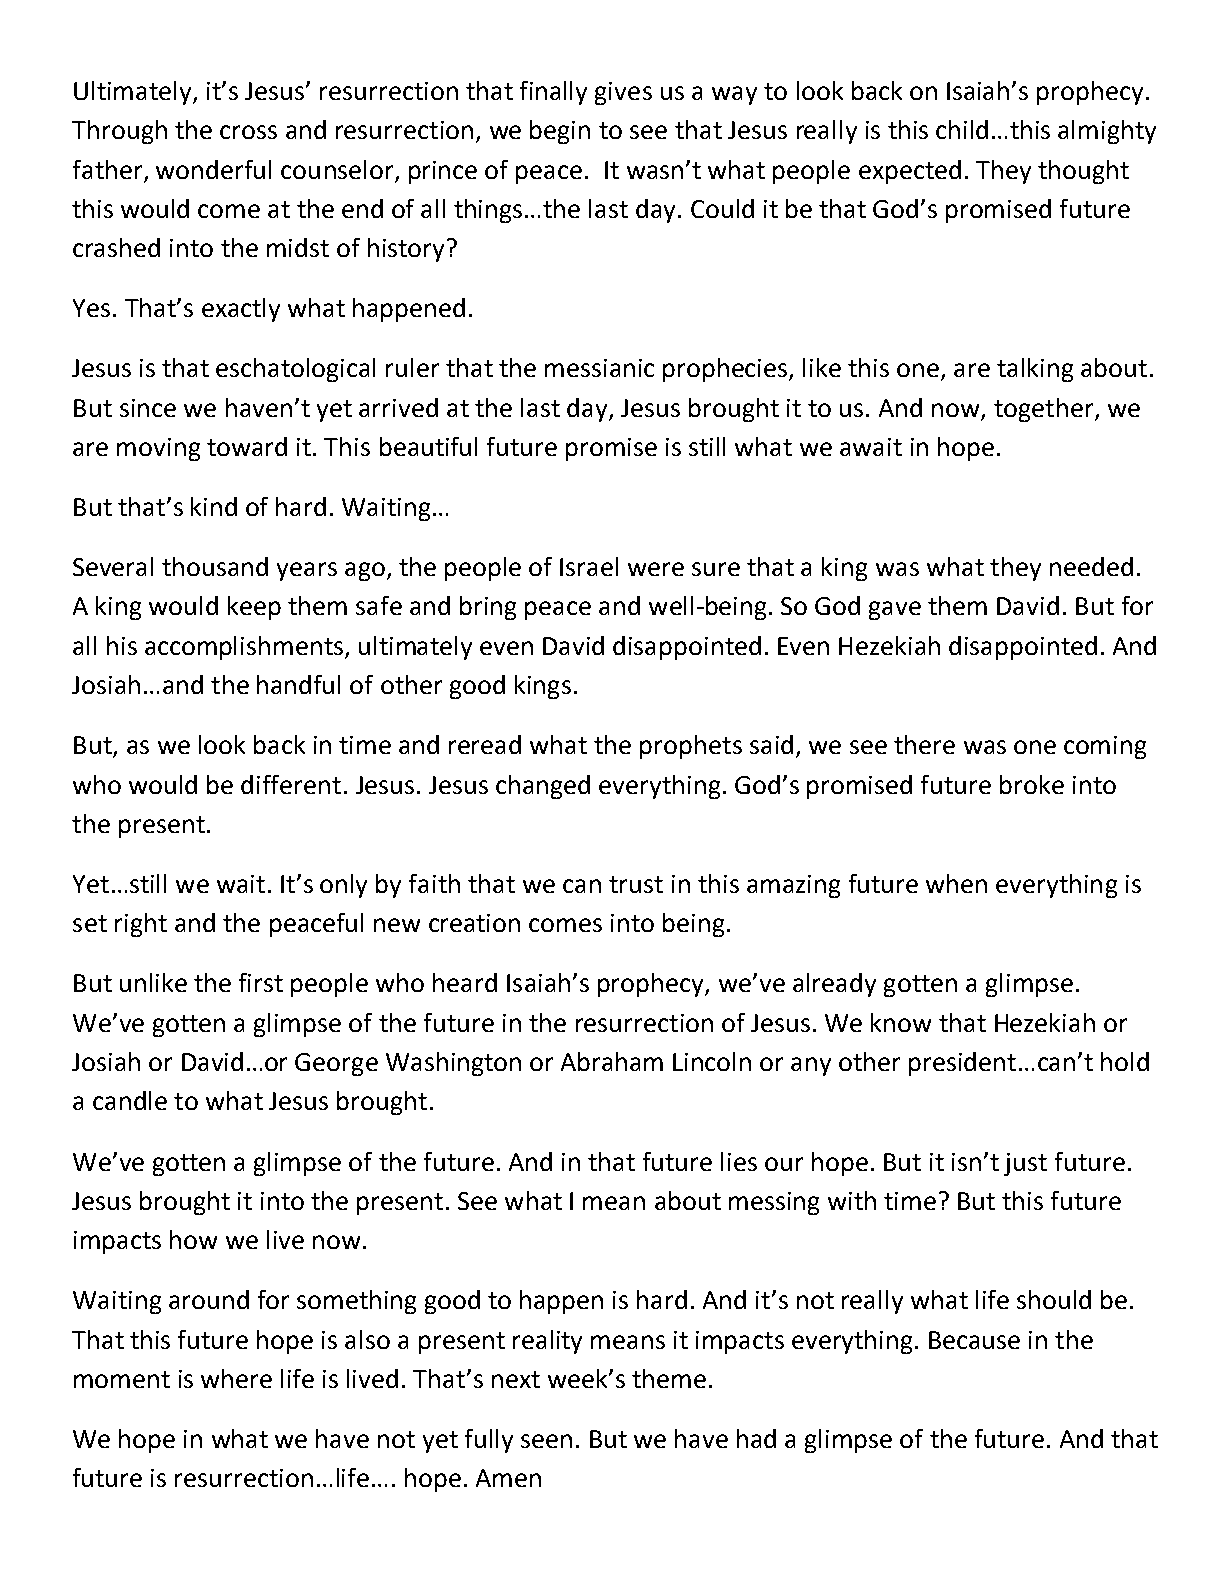 The height and width of the page is (1594, 1232). What do you see at coordinates (291, 784) in the page?
I see `different` at bounding box center [291, 784].
